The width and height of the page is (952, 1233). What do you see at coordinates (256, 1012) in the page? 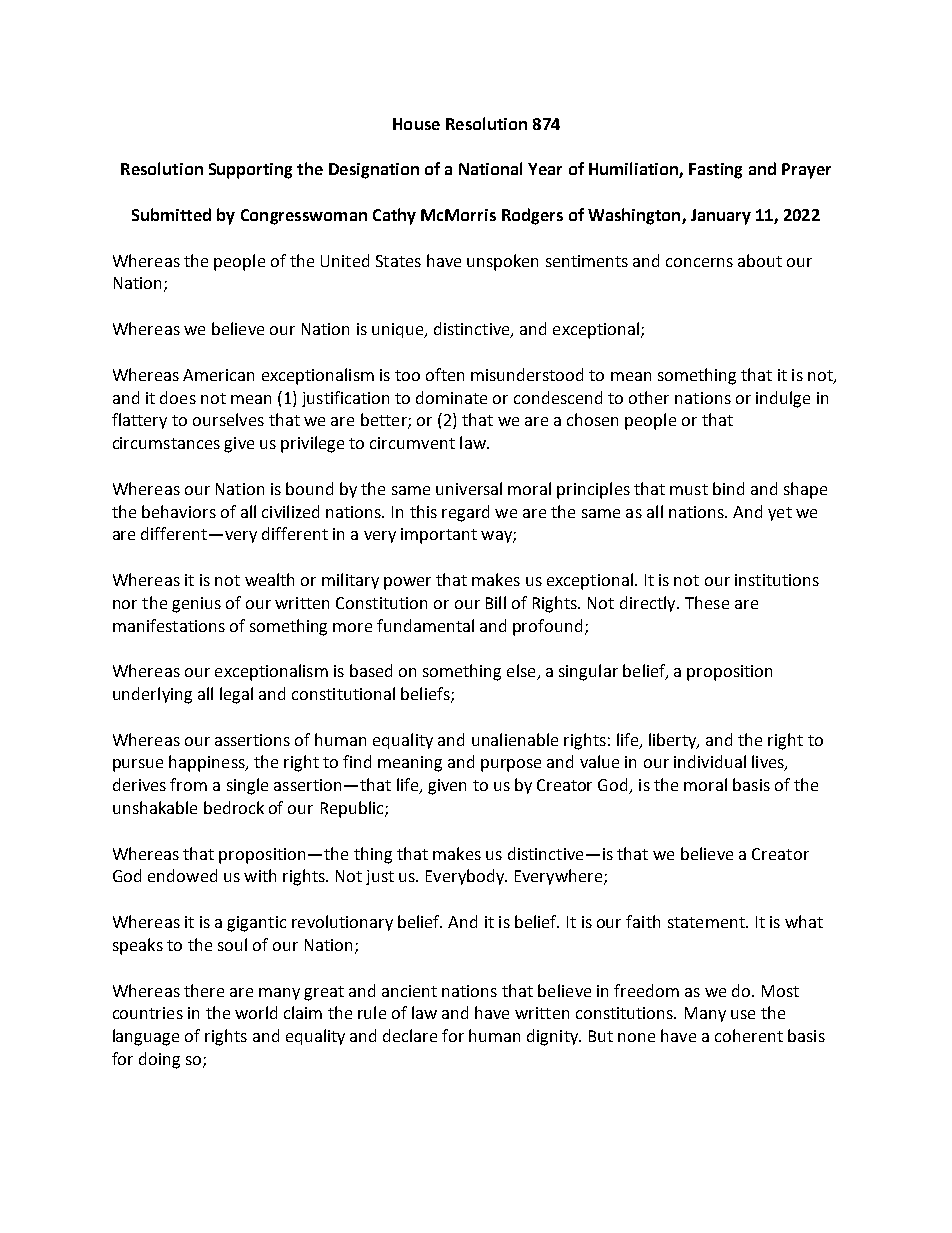
I see `world` at bounding box center [256, 1012].
